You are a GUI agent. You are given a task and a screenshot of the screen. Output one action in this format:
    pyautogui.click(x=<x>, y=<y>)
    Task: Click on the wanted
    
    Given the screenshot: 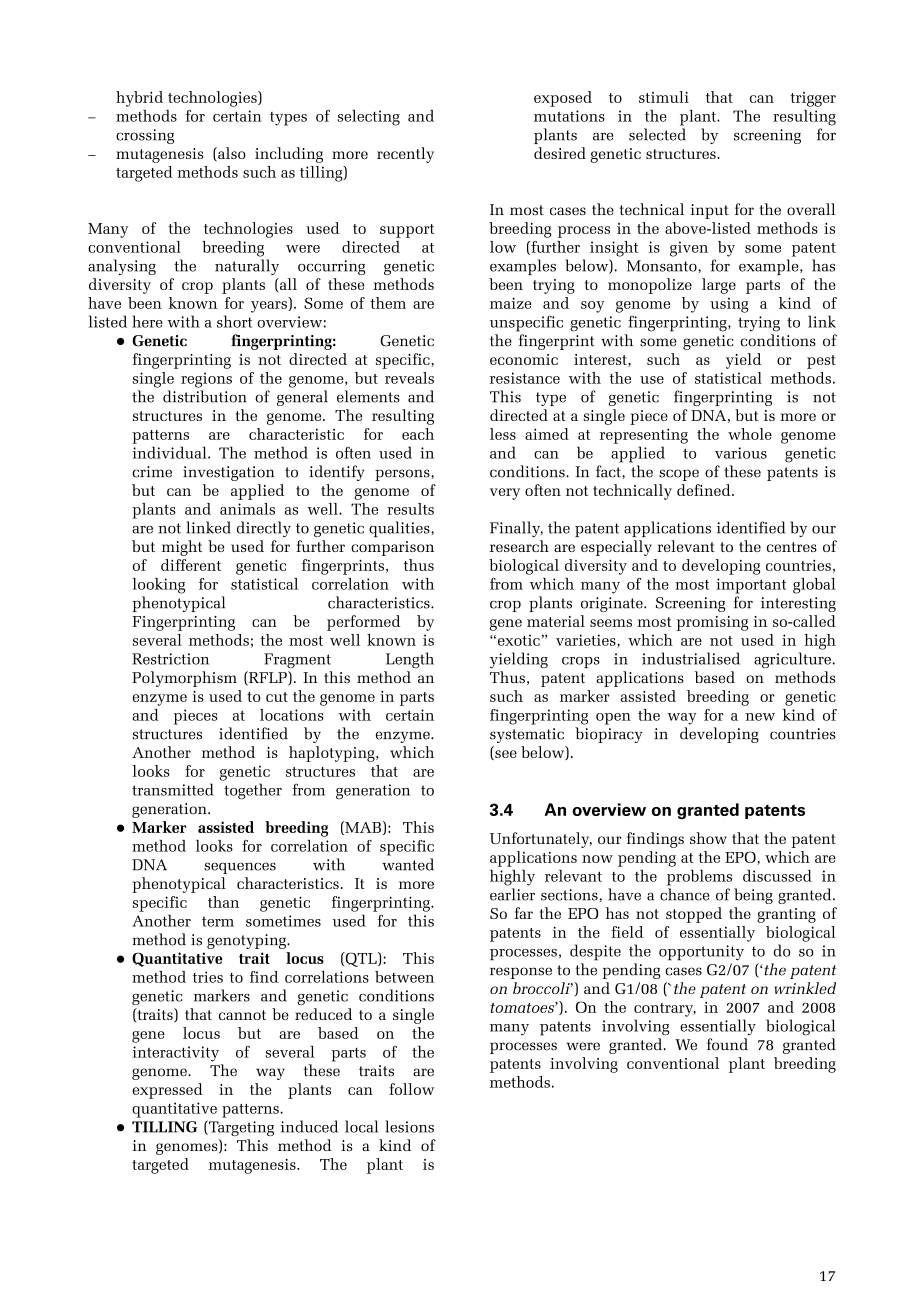 What is the action you would take?
    pyautogui.click(x=408, y=864)
